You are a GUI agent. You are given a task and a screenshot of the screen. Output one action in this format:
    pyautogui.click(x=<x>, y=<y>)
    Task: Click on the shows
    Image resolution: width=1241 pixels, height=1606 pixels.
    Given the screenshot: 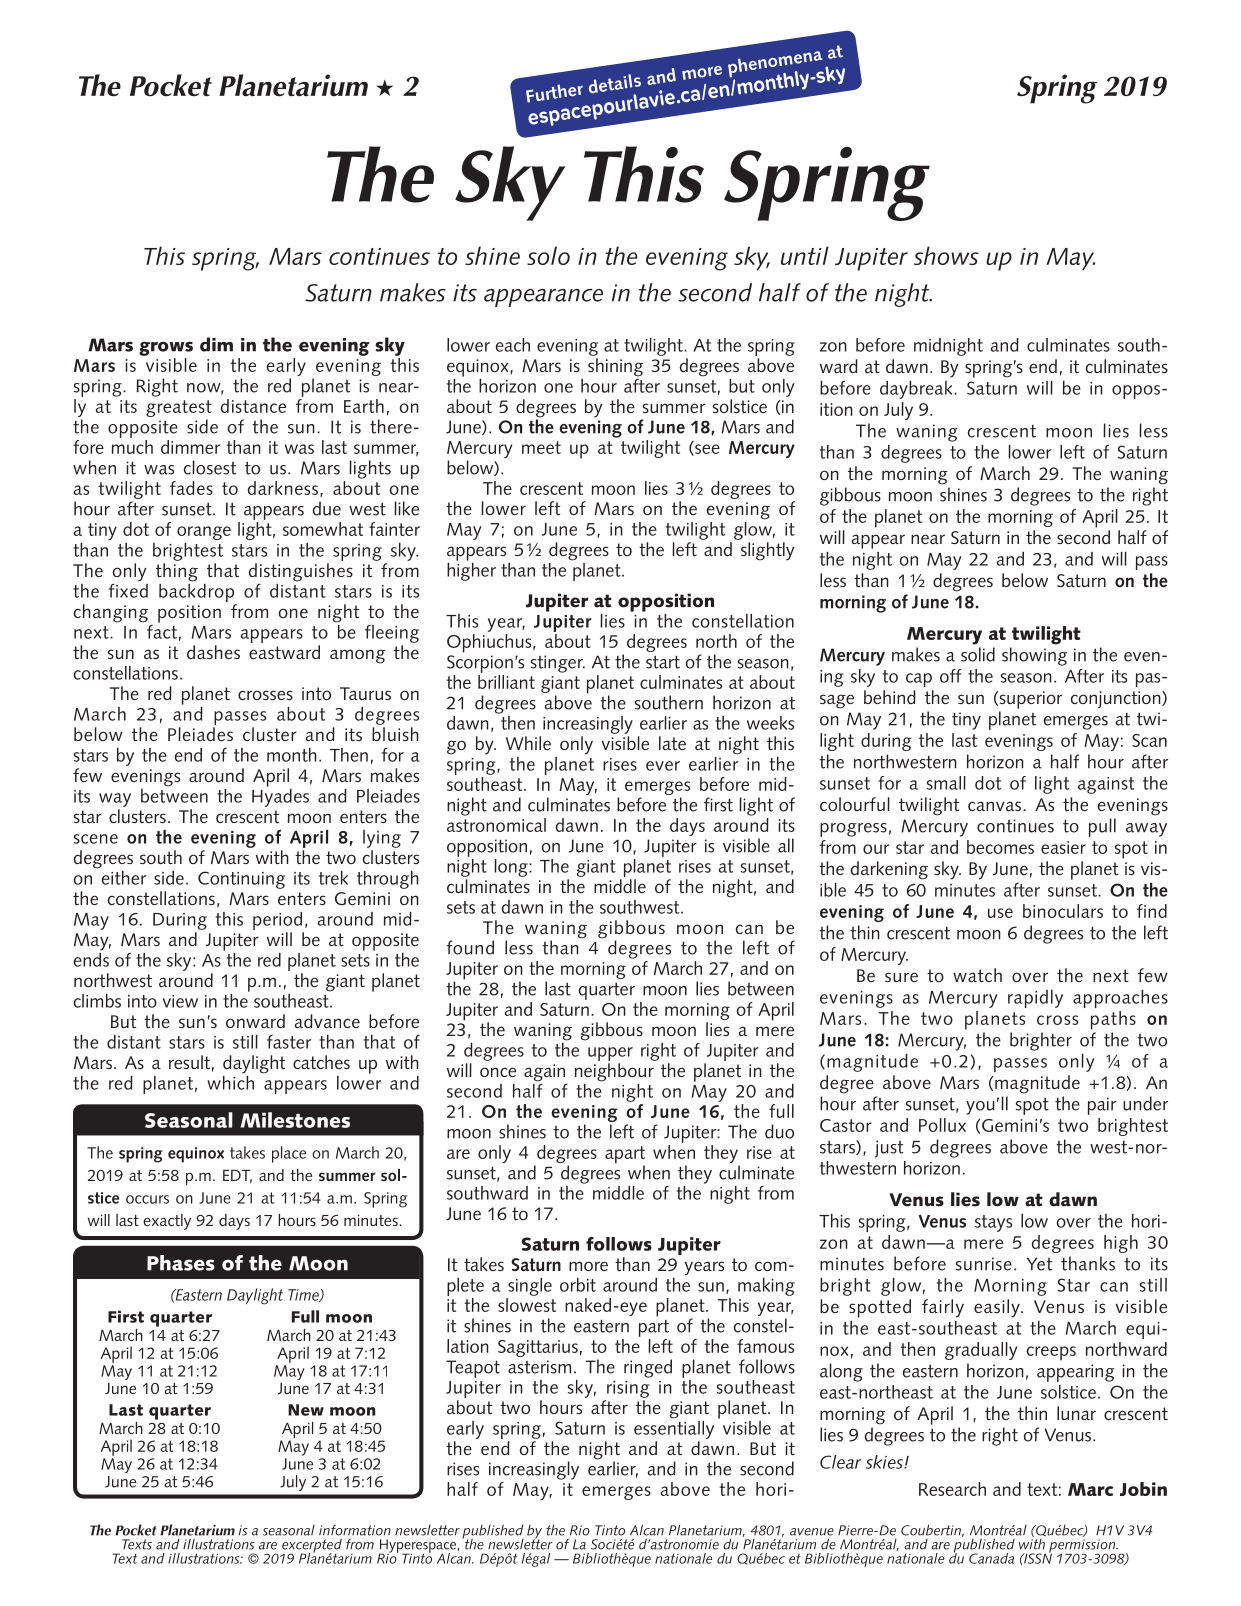 What is the action you would take?
    pyautogui.click(x=946, y=255)
